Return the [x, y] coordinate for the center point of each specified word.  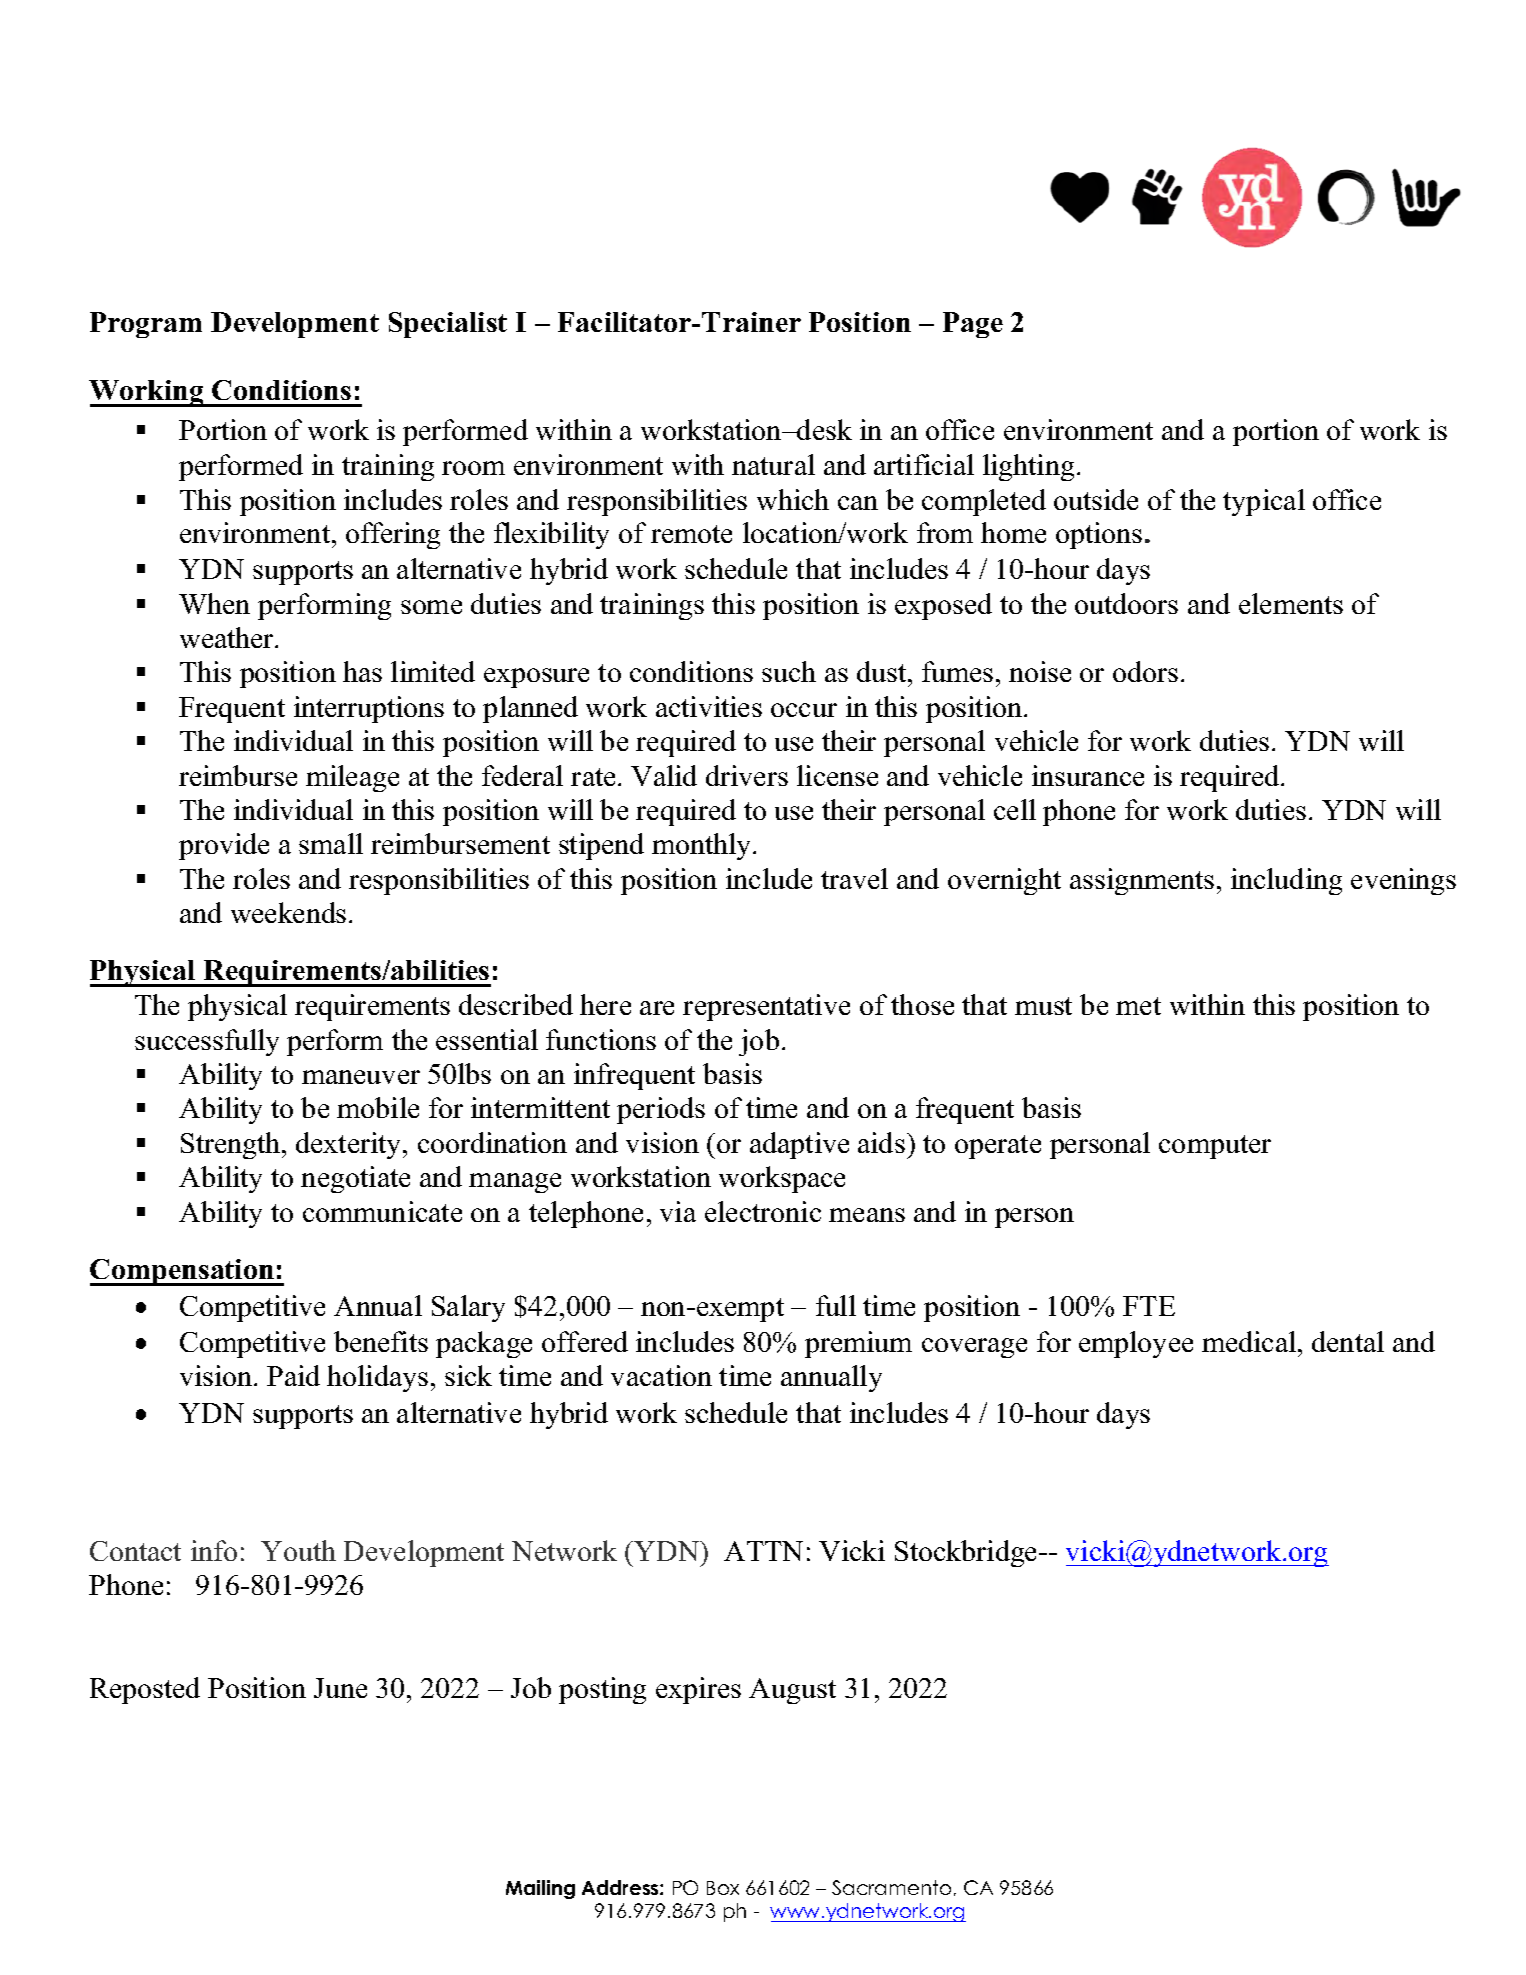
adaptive [799, 1145]
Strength [232, 1145]
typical [1264, 502]
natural [773, 464]
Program [146, 325]
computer [1215, 1147]
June [340, 1688]
